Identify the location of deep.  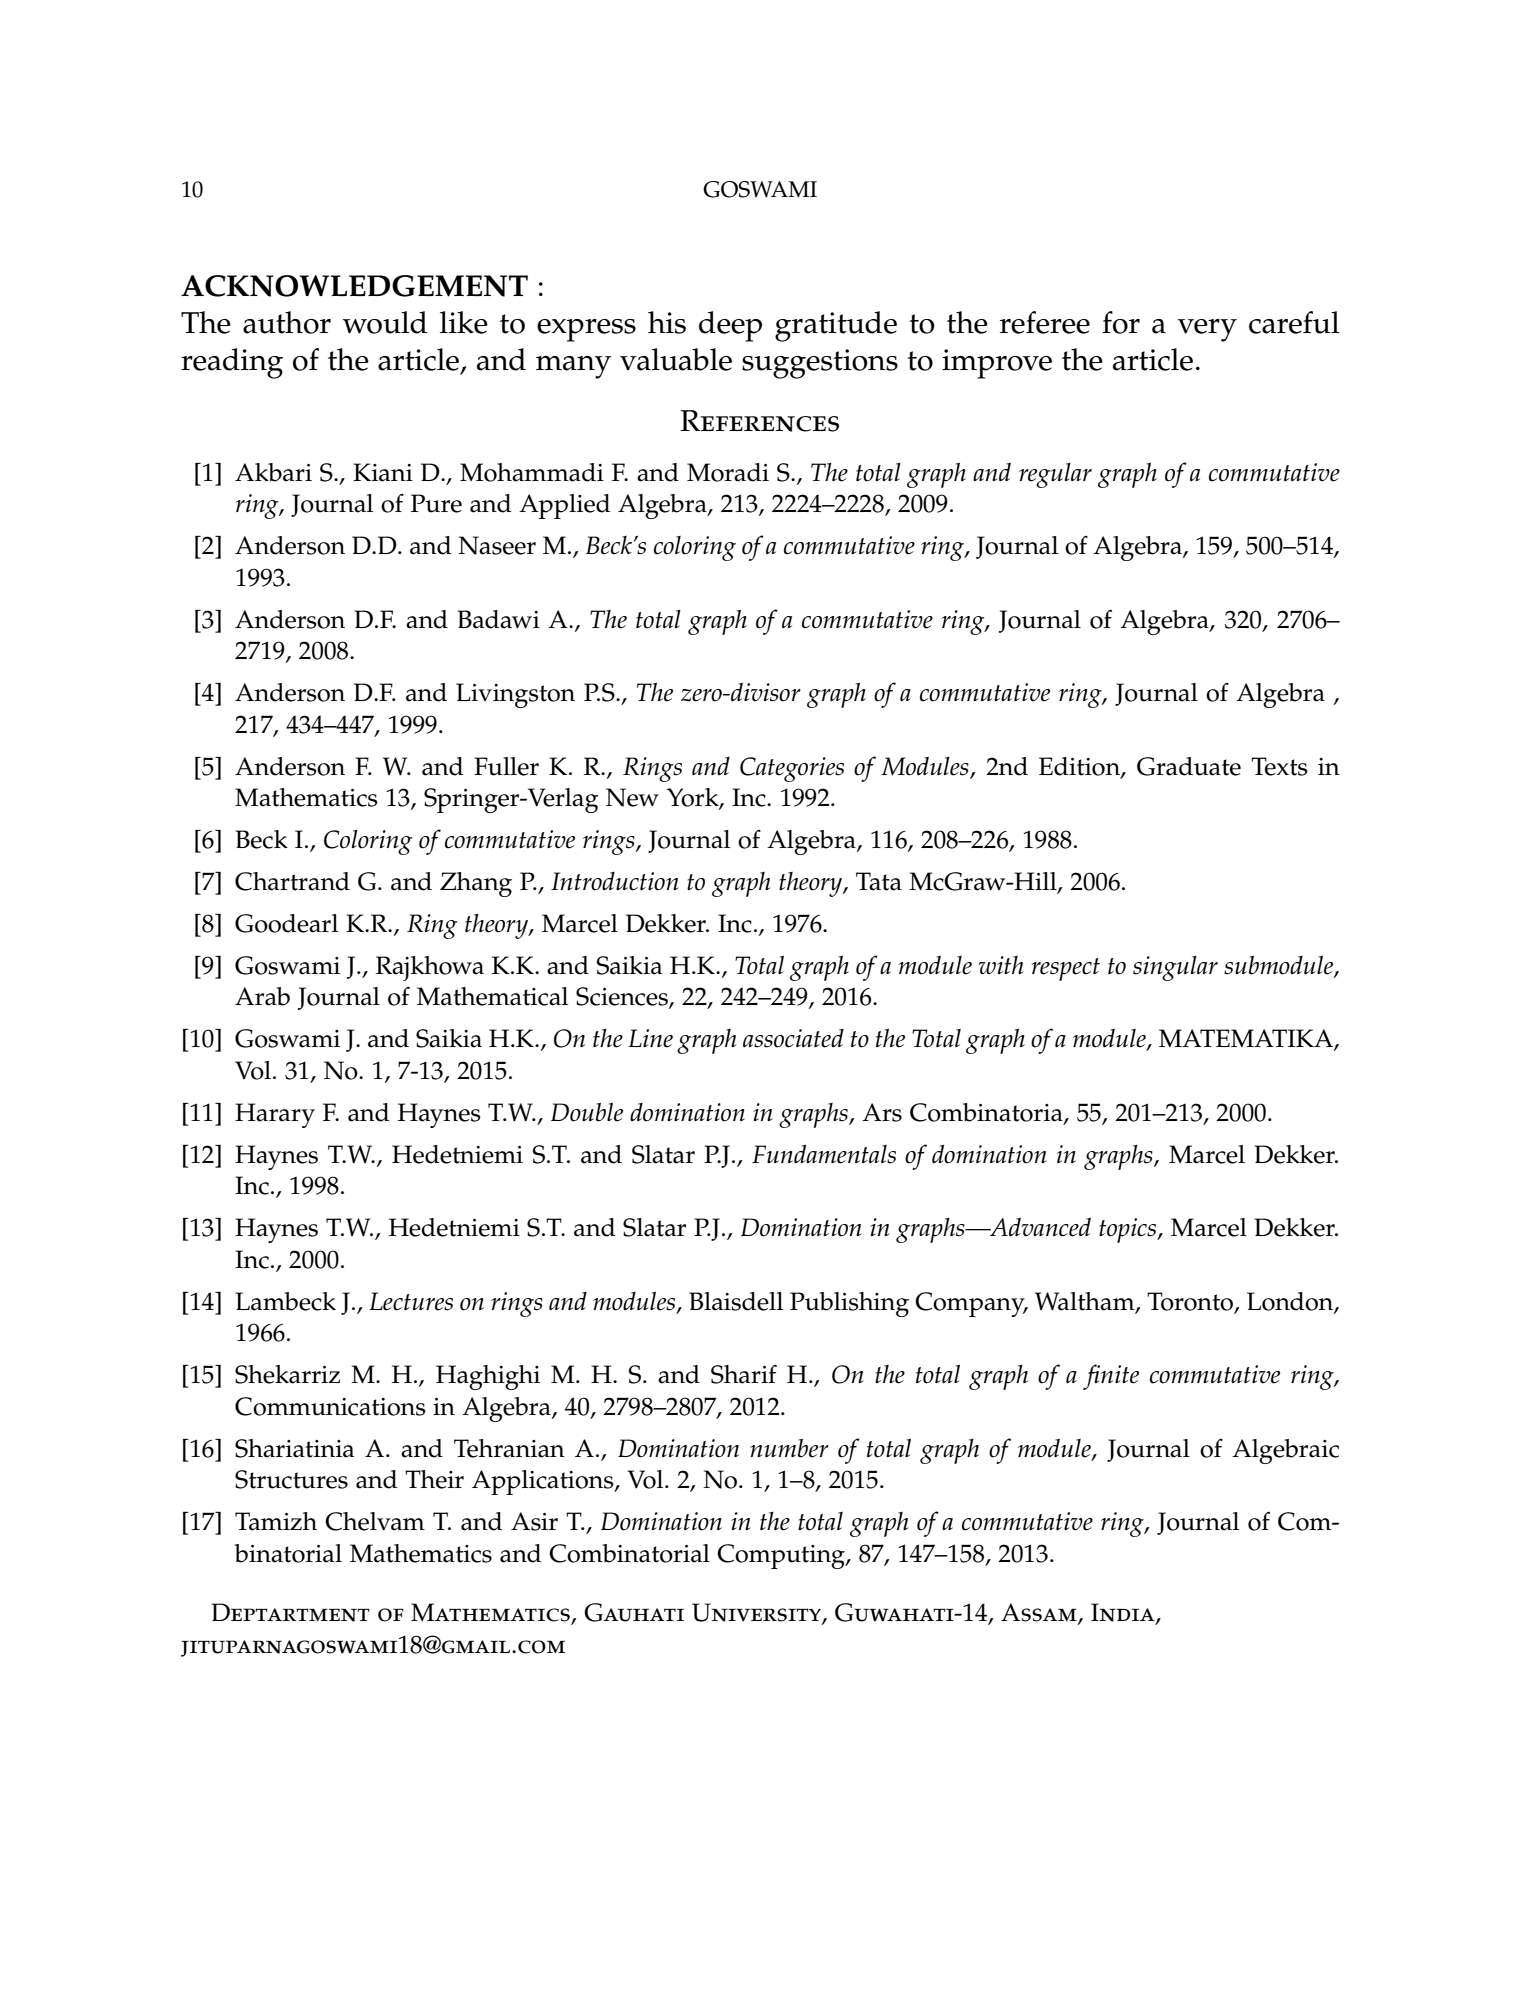
(730, 326).
